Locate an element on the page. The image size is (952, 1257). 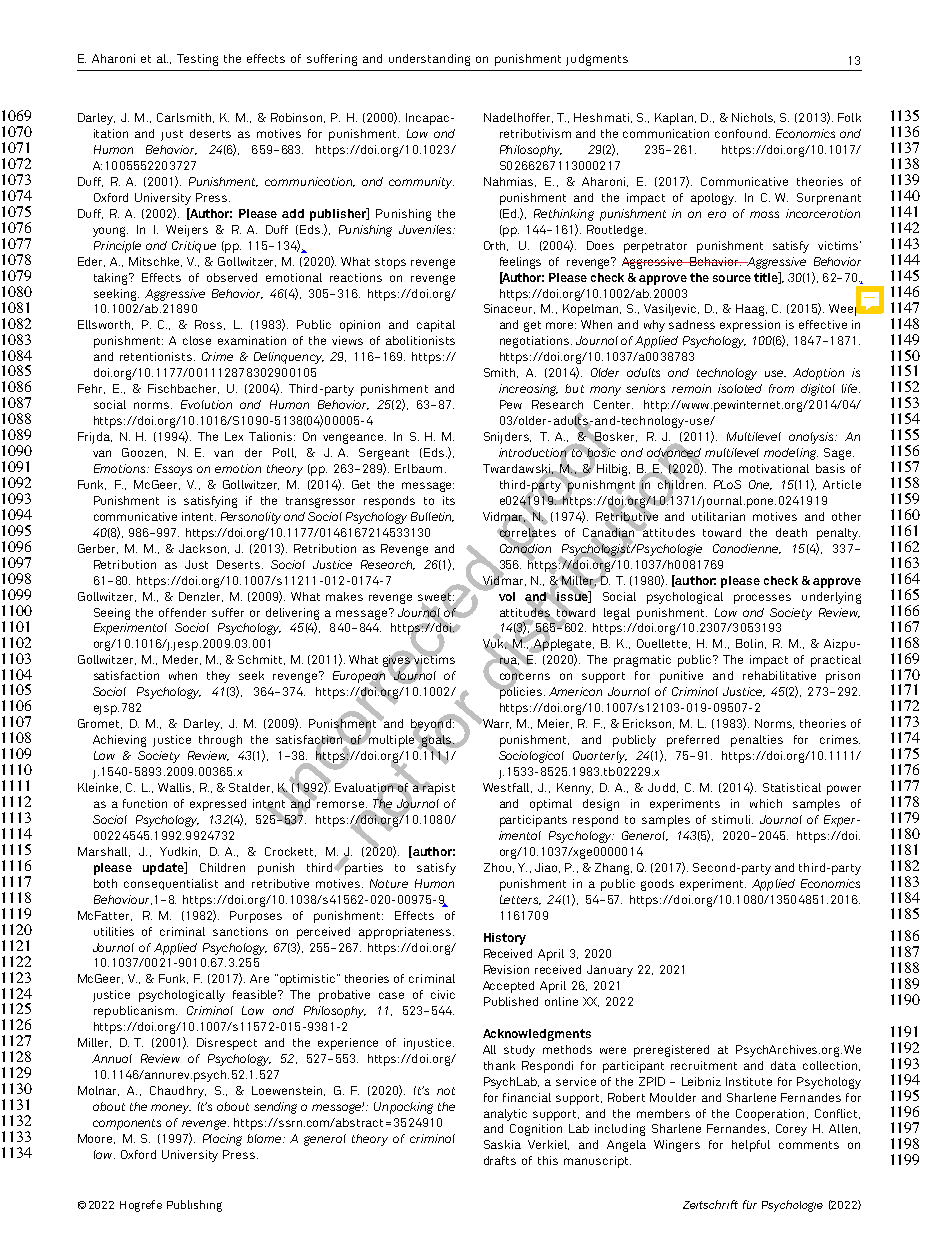
which is located at coordinates (766, 803).
